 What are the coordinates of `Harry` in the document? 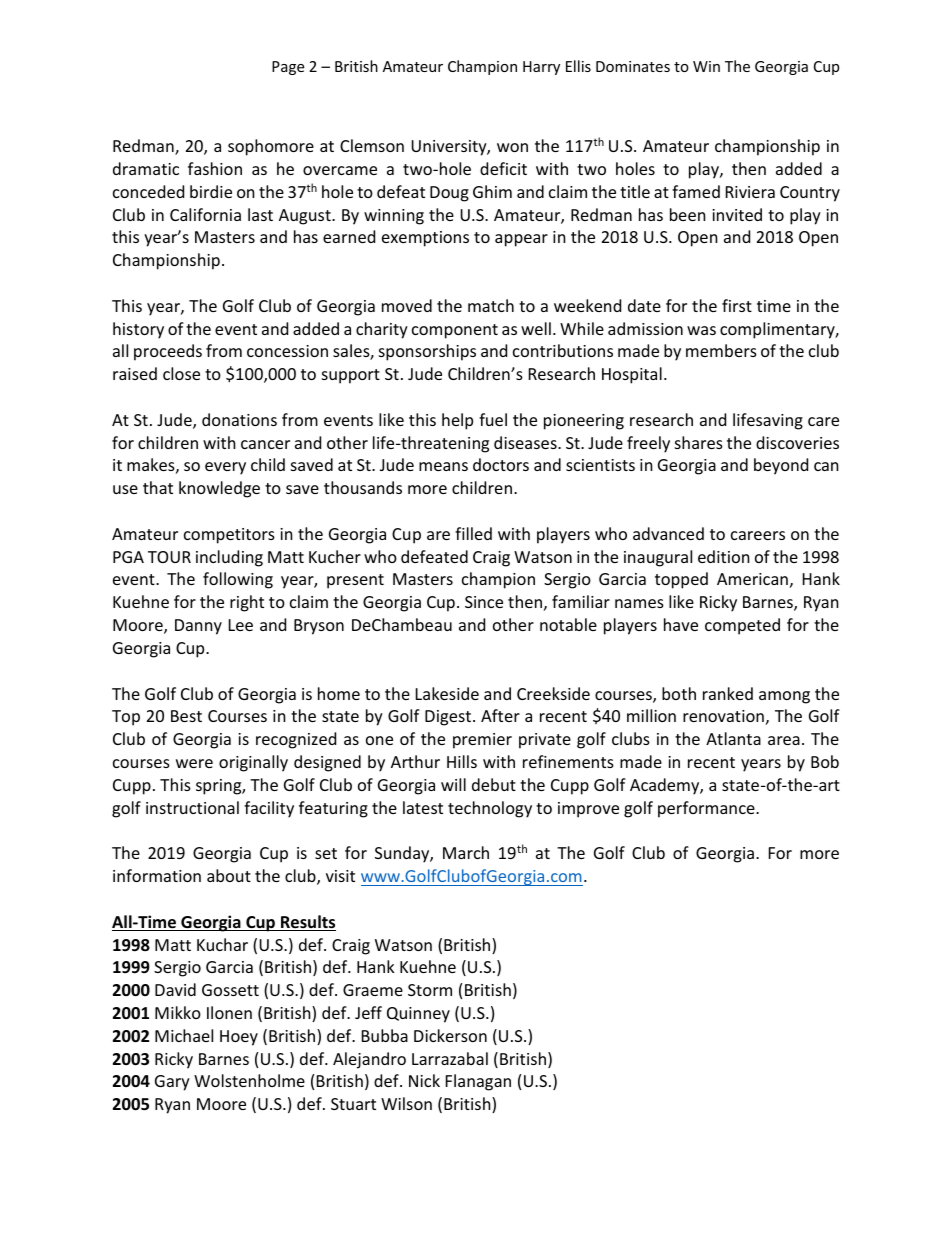 It's located at (541, 68).
